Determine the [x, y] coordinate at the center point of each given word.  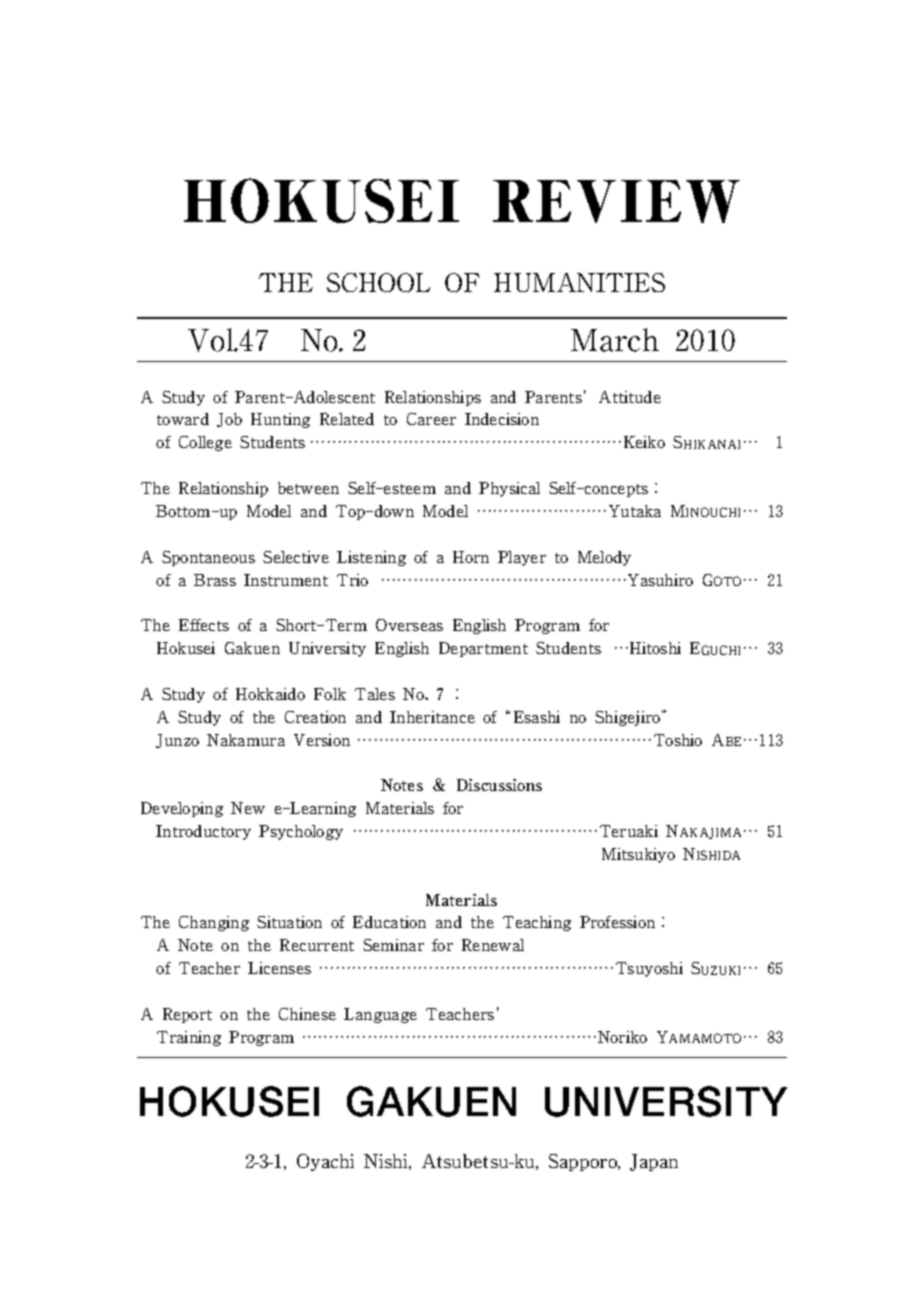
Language [380, 1015]
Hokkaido [270, 694]
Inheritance [432, 717]
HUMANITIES [579, 282]
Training [189, 1038]
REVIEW [616, 201]
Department [483, 649]
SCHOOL [378, 282]
